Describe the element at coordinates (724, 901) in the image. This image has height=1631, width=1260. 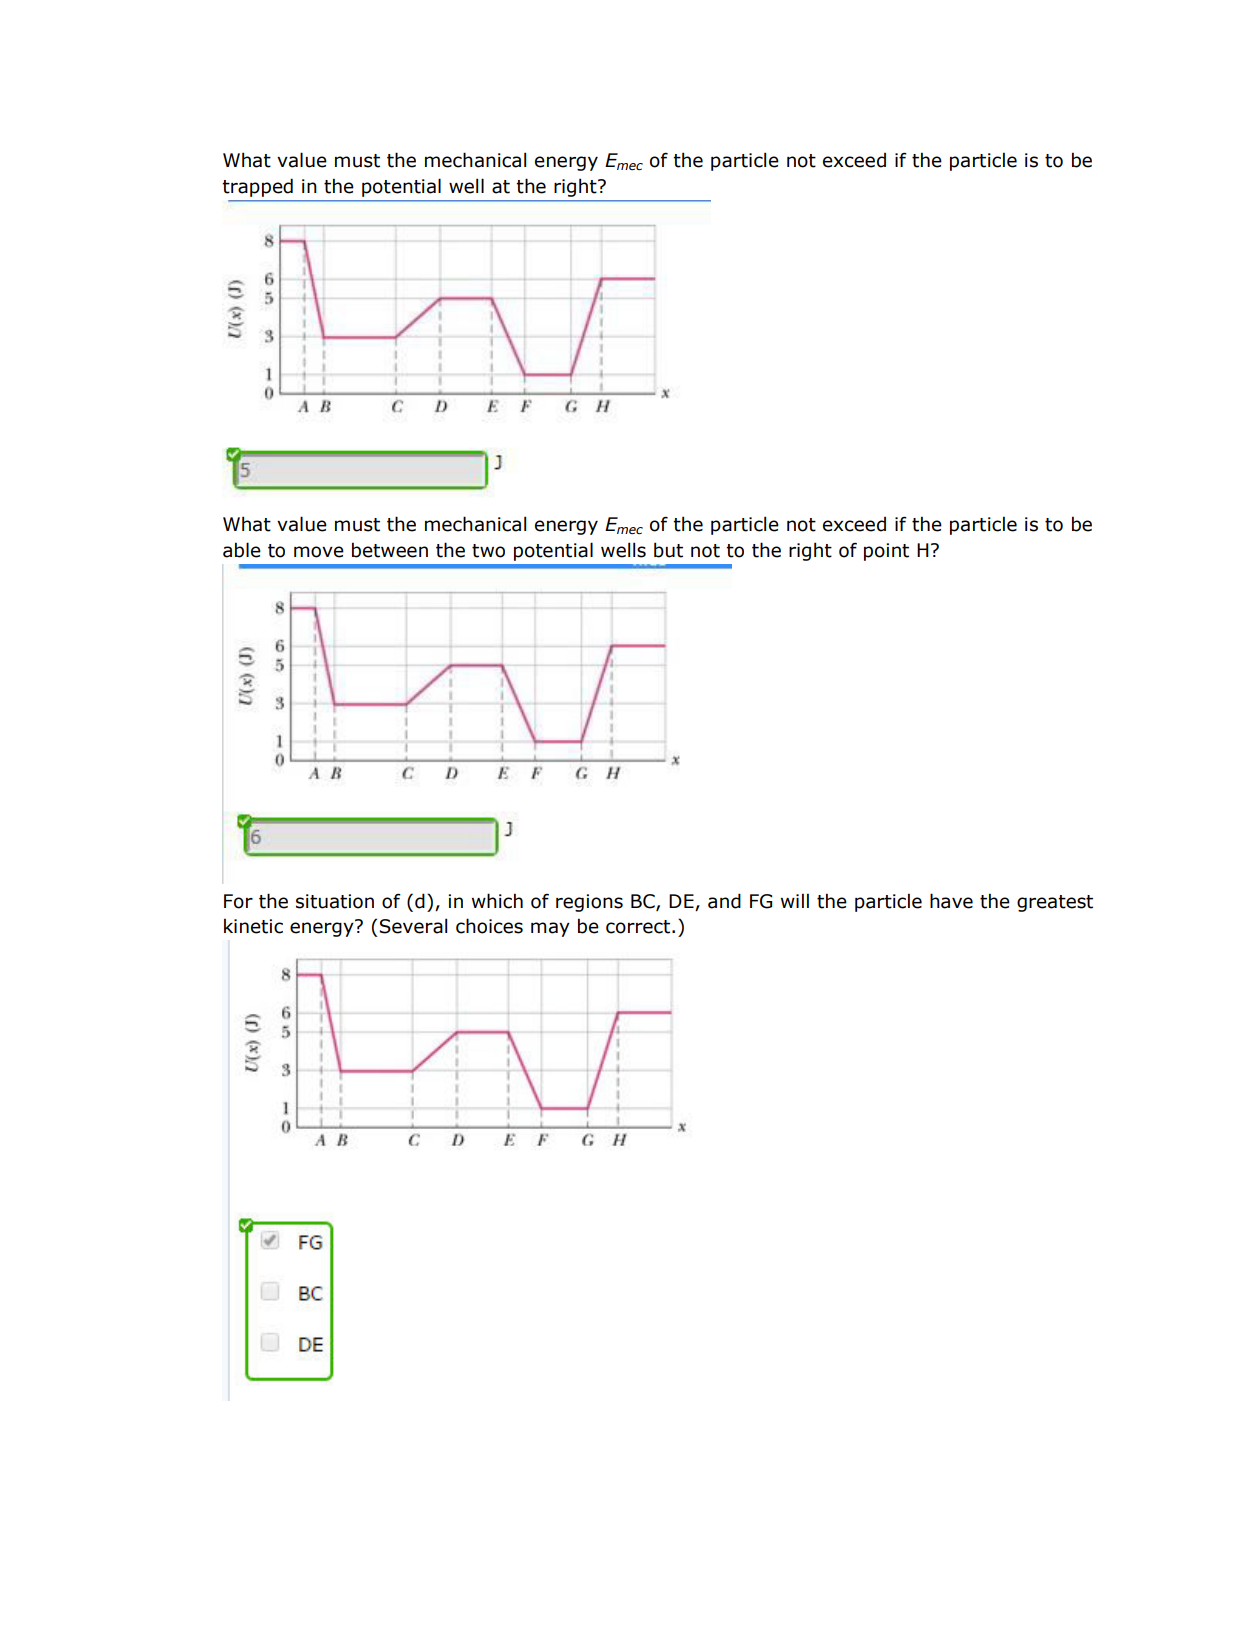
I see `and` at that location.
